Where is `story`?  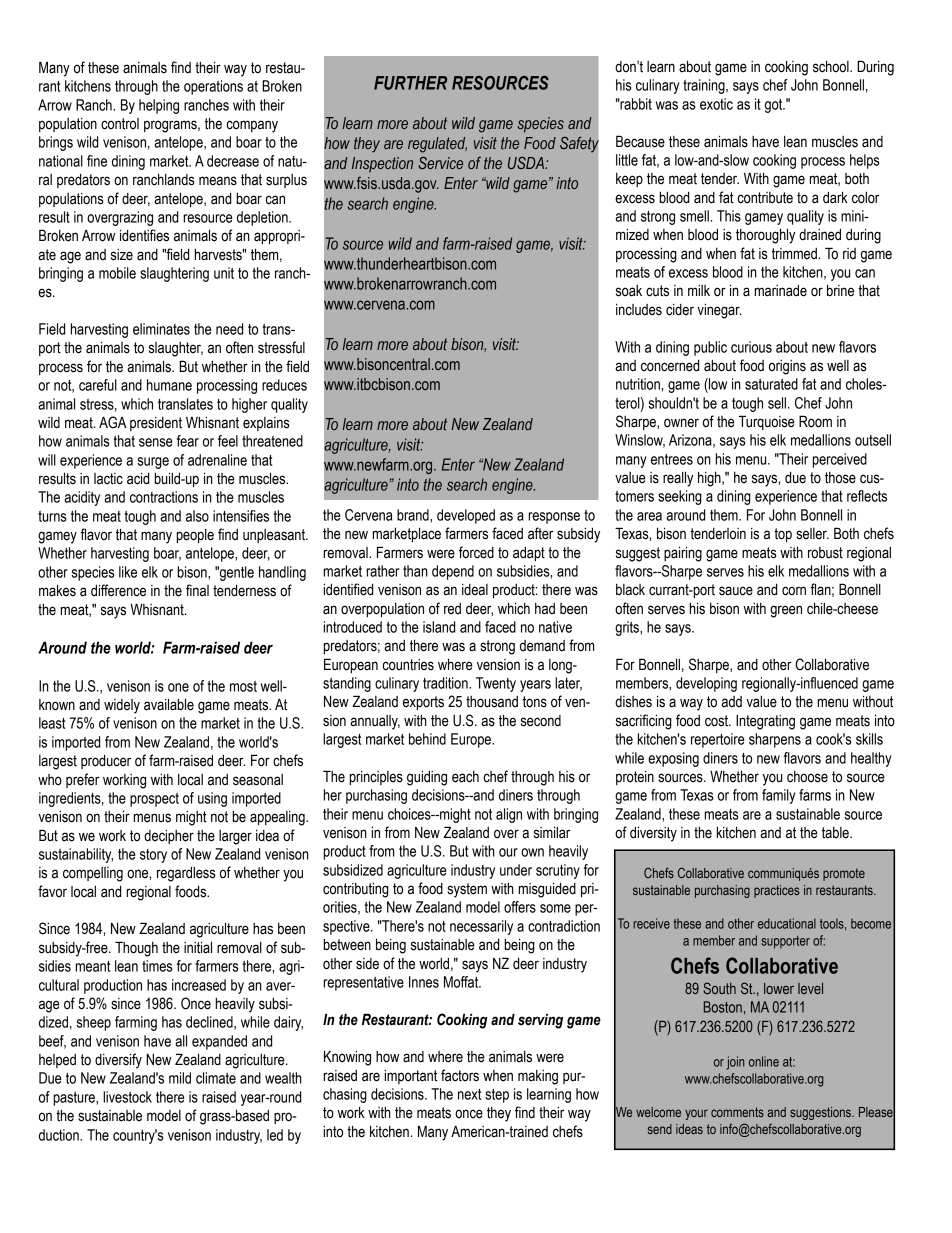 story is located at coordinates (153, 856).
